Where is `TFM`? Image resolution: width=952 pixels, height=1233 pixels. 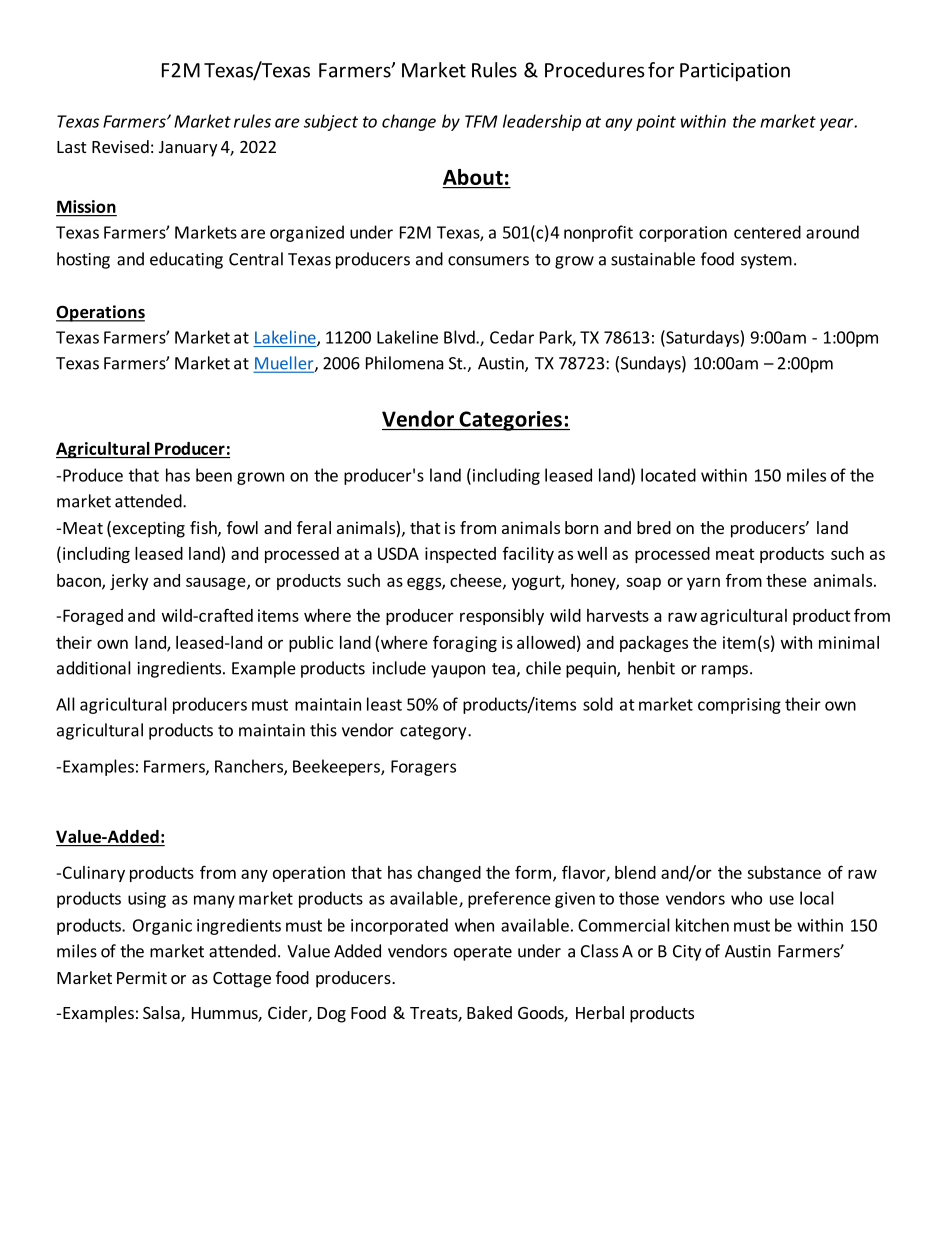 TFM is located at coordinates (481, 121).
